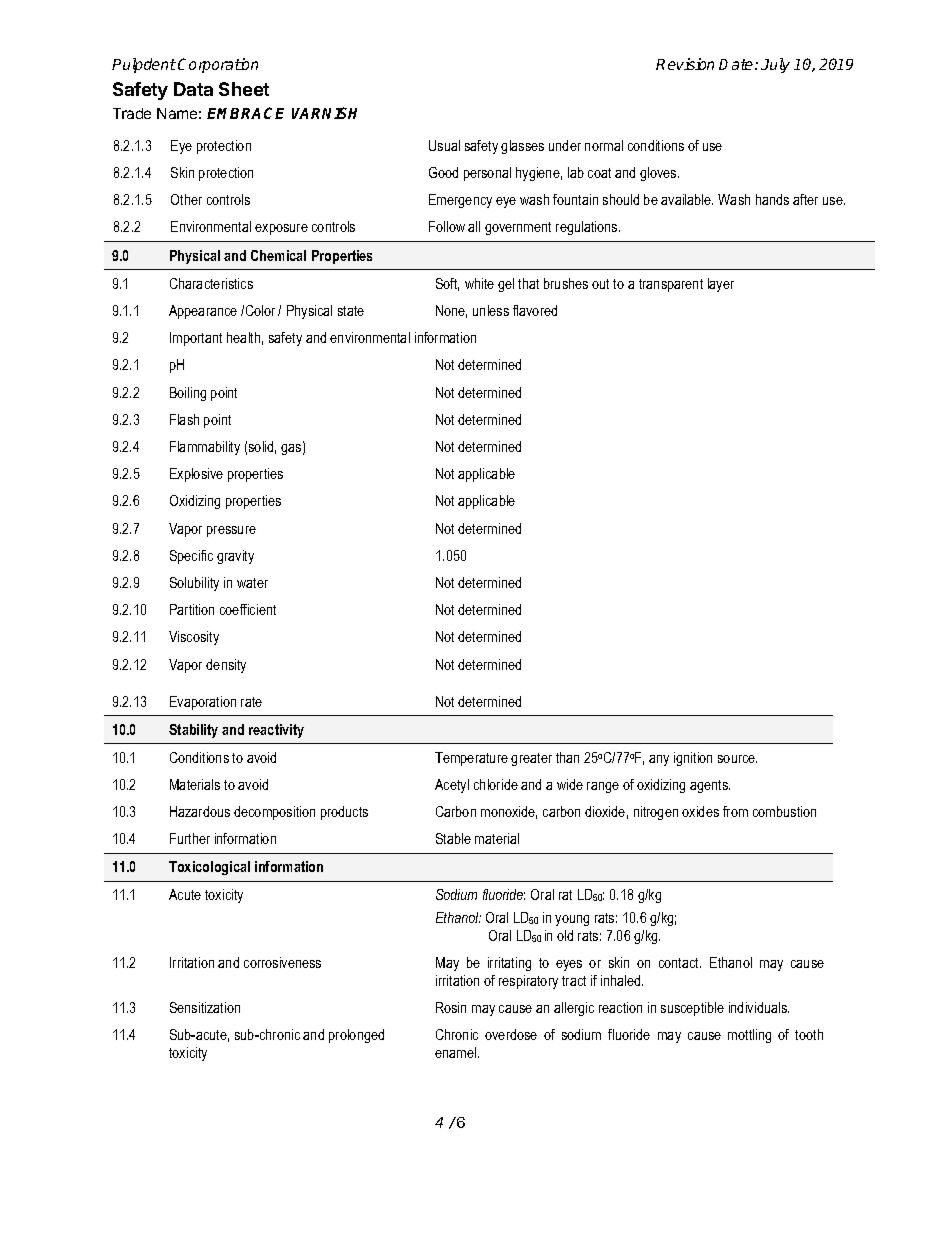 The image size is (952, 1233). What do you see at coordinates (737, 759) in the document?
I see `source` at bounding box center [737, 759].
